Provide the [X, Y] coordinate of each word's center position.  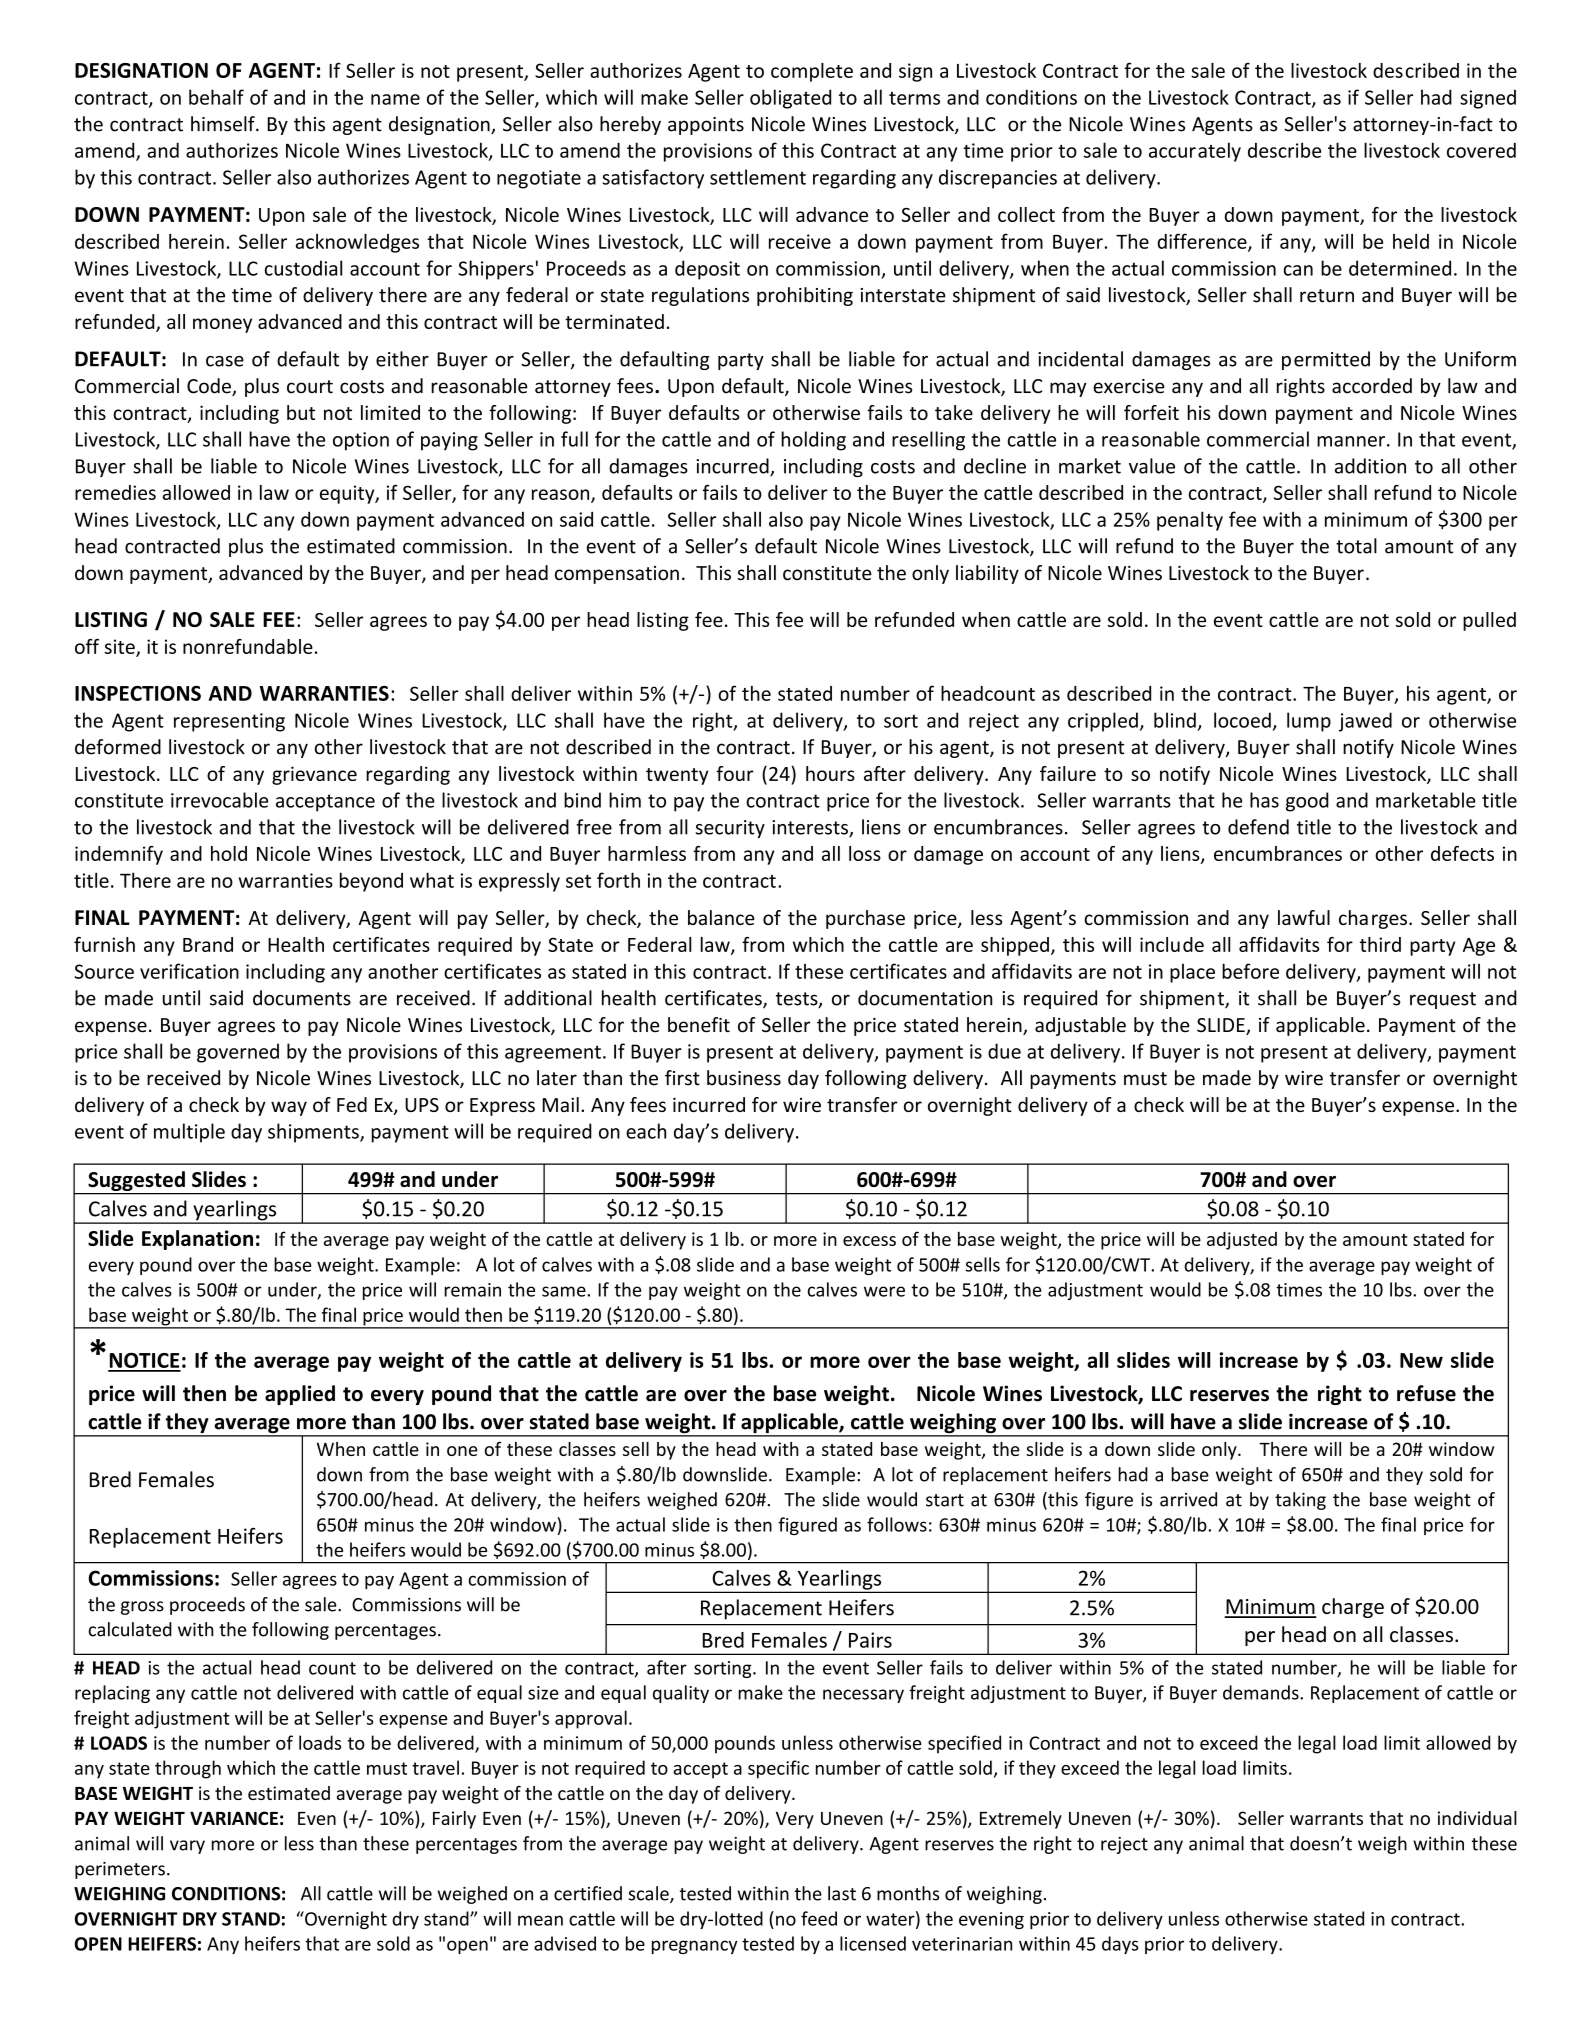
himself [224, 124]
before [1250, 971]
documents [302, 998]
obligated [790, 99]
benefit [699, 1025]
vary [187, 1847]
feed [819, 1918]
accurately [1195, 152]
